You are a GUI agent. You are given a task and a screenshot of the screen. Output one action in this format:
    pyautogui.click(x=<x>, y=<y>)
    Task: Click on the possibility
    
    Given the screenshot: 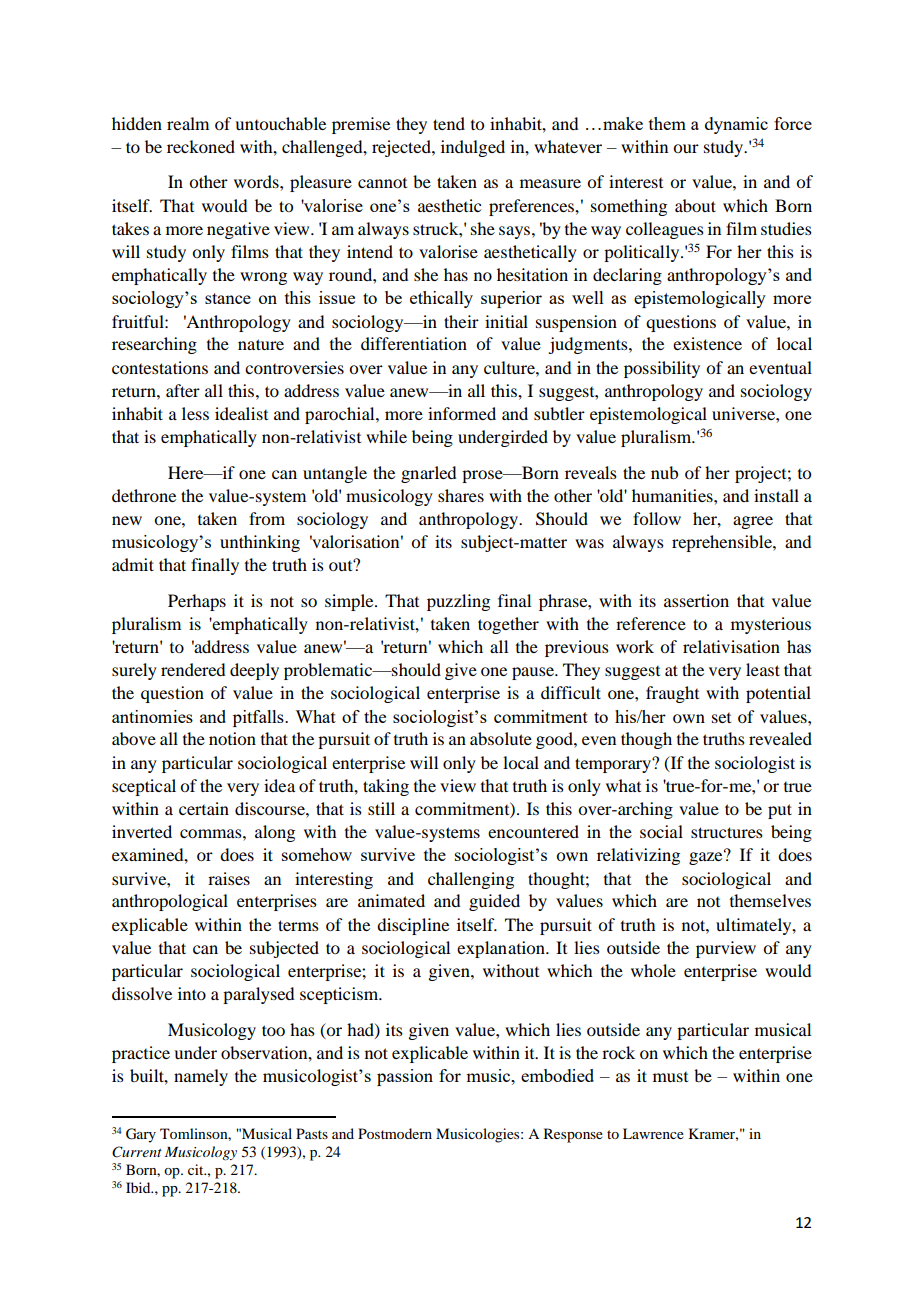 What is the action you would take?
    pyautogui.click(x=662, y=369)
